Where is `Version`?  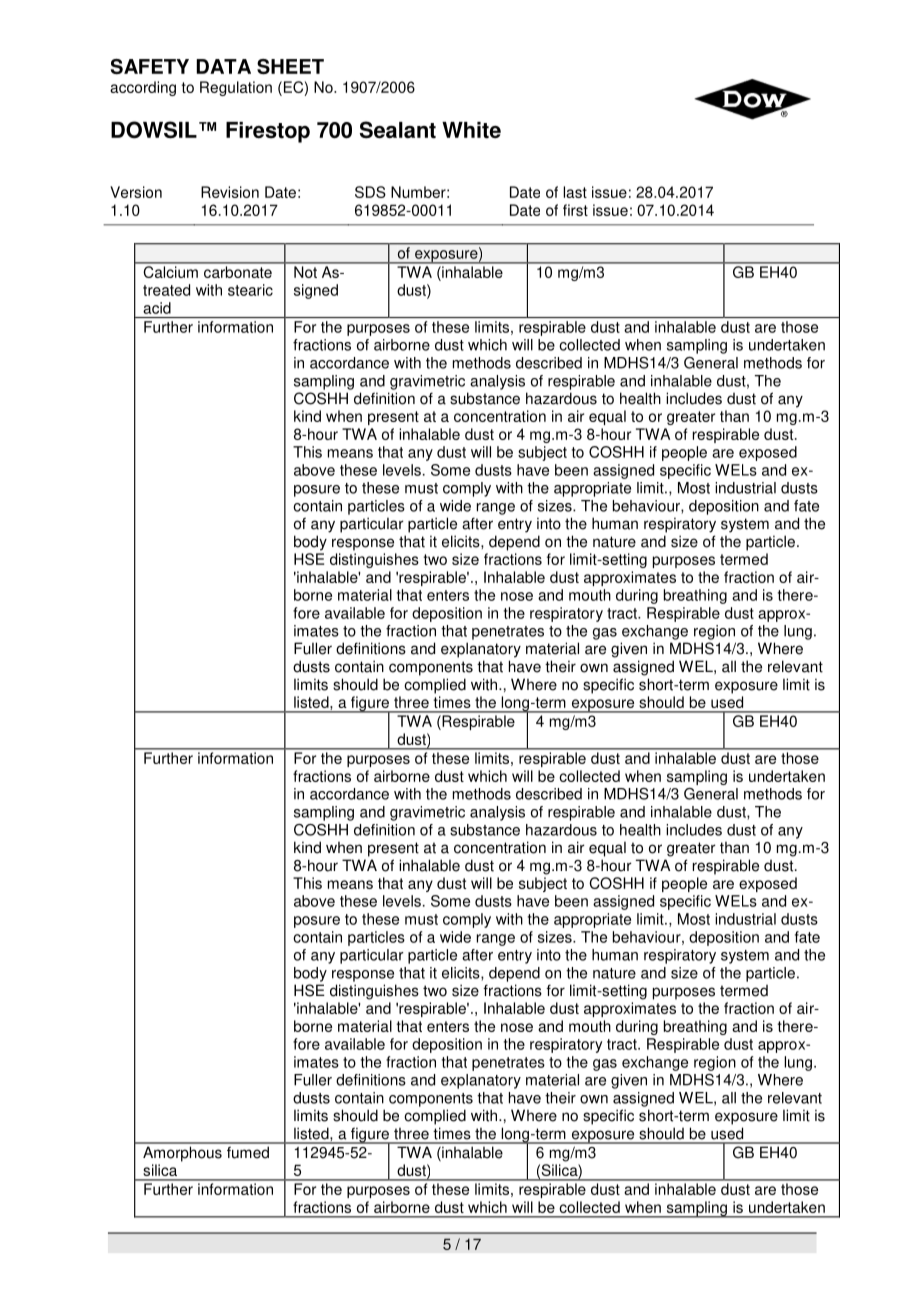
Version is located at coordinates (136, 192).
